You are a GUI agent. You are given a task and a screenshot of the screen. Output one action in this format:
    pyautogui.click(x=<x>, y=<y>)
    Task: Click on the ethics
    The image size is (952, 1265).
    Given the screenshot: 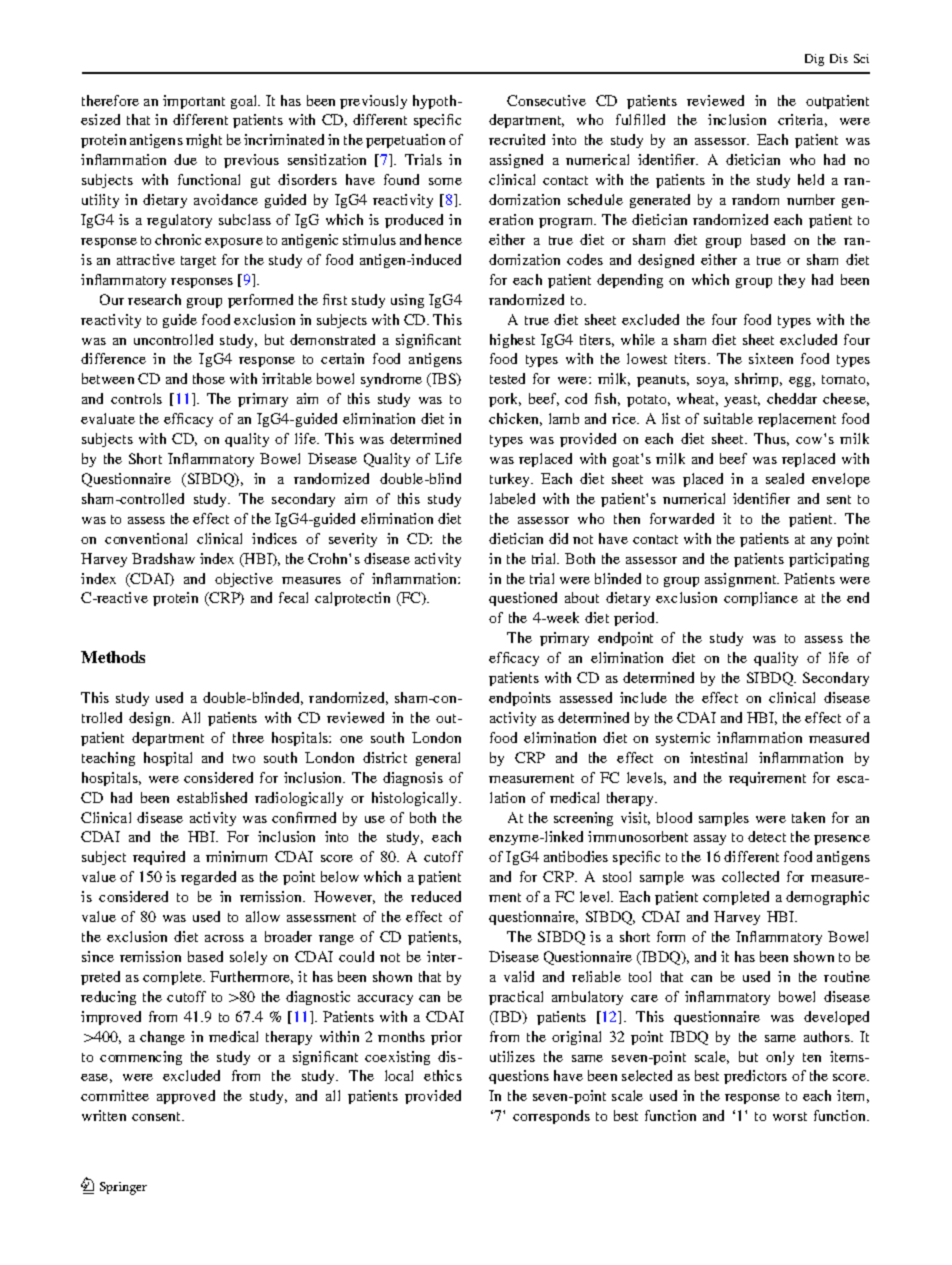 What is the action you would take?
    pyautogui.click(x=443, y=1075)
